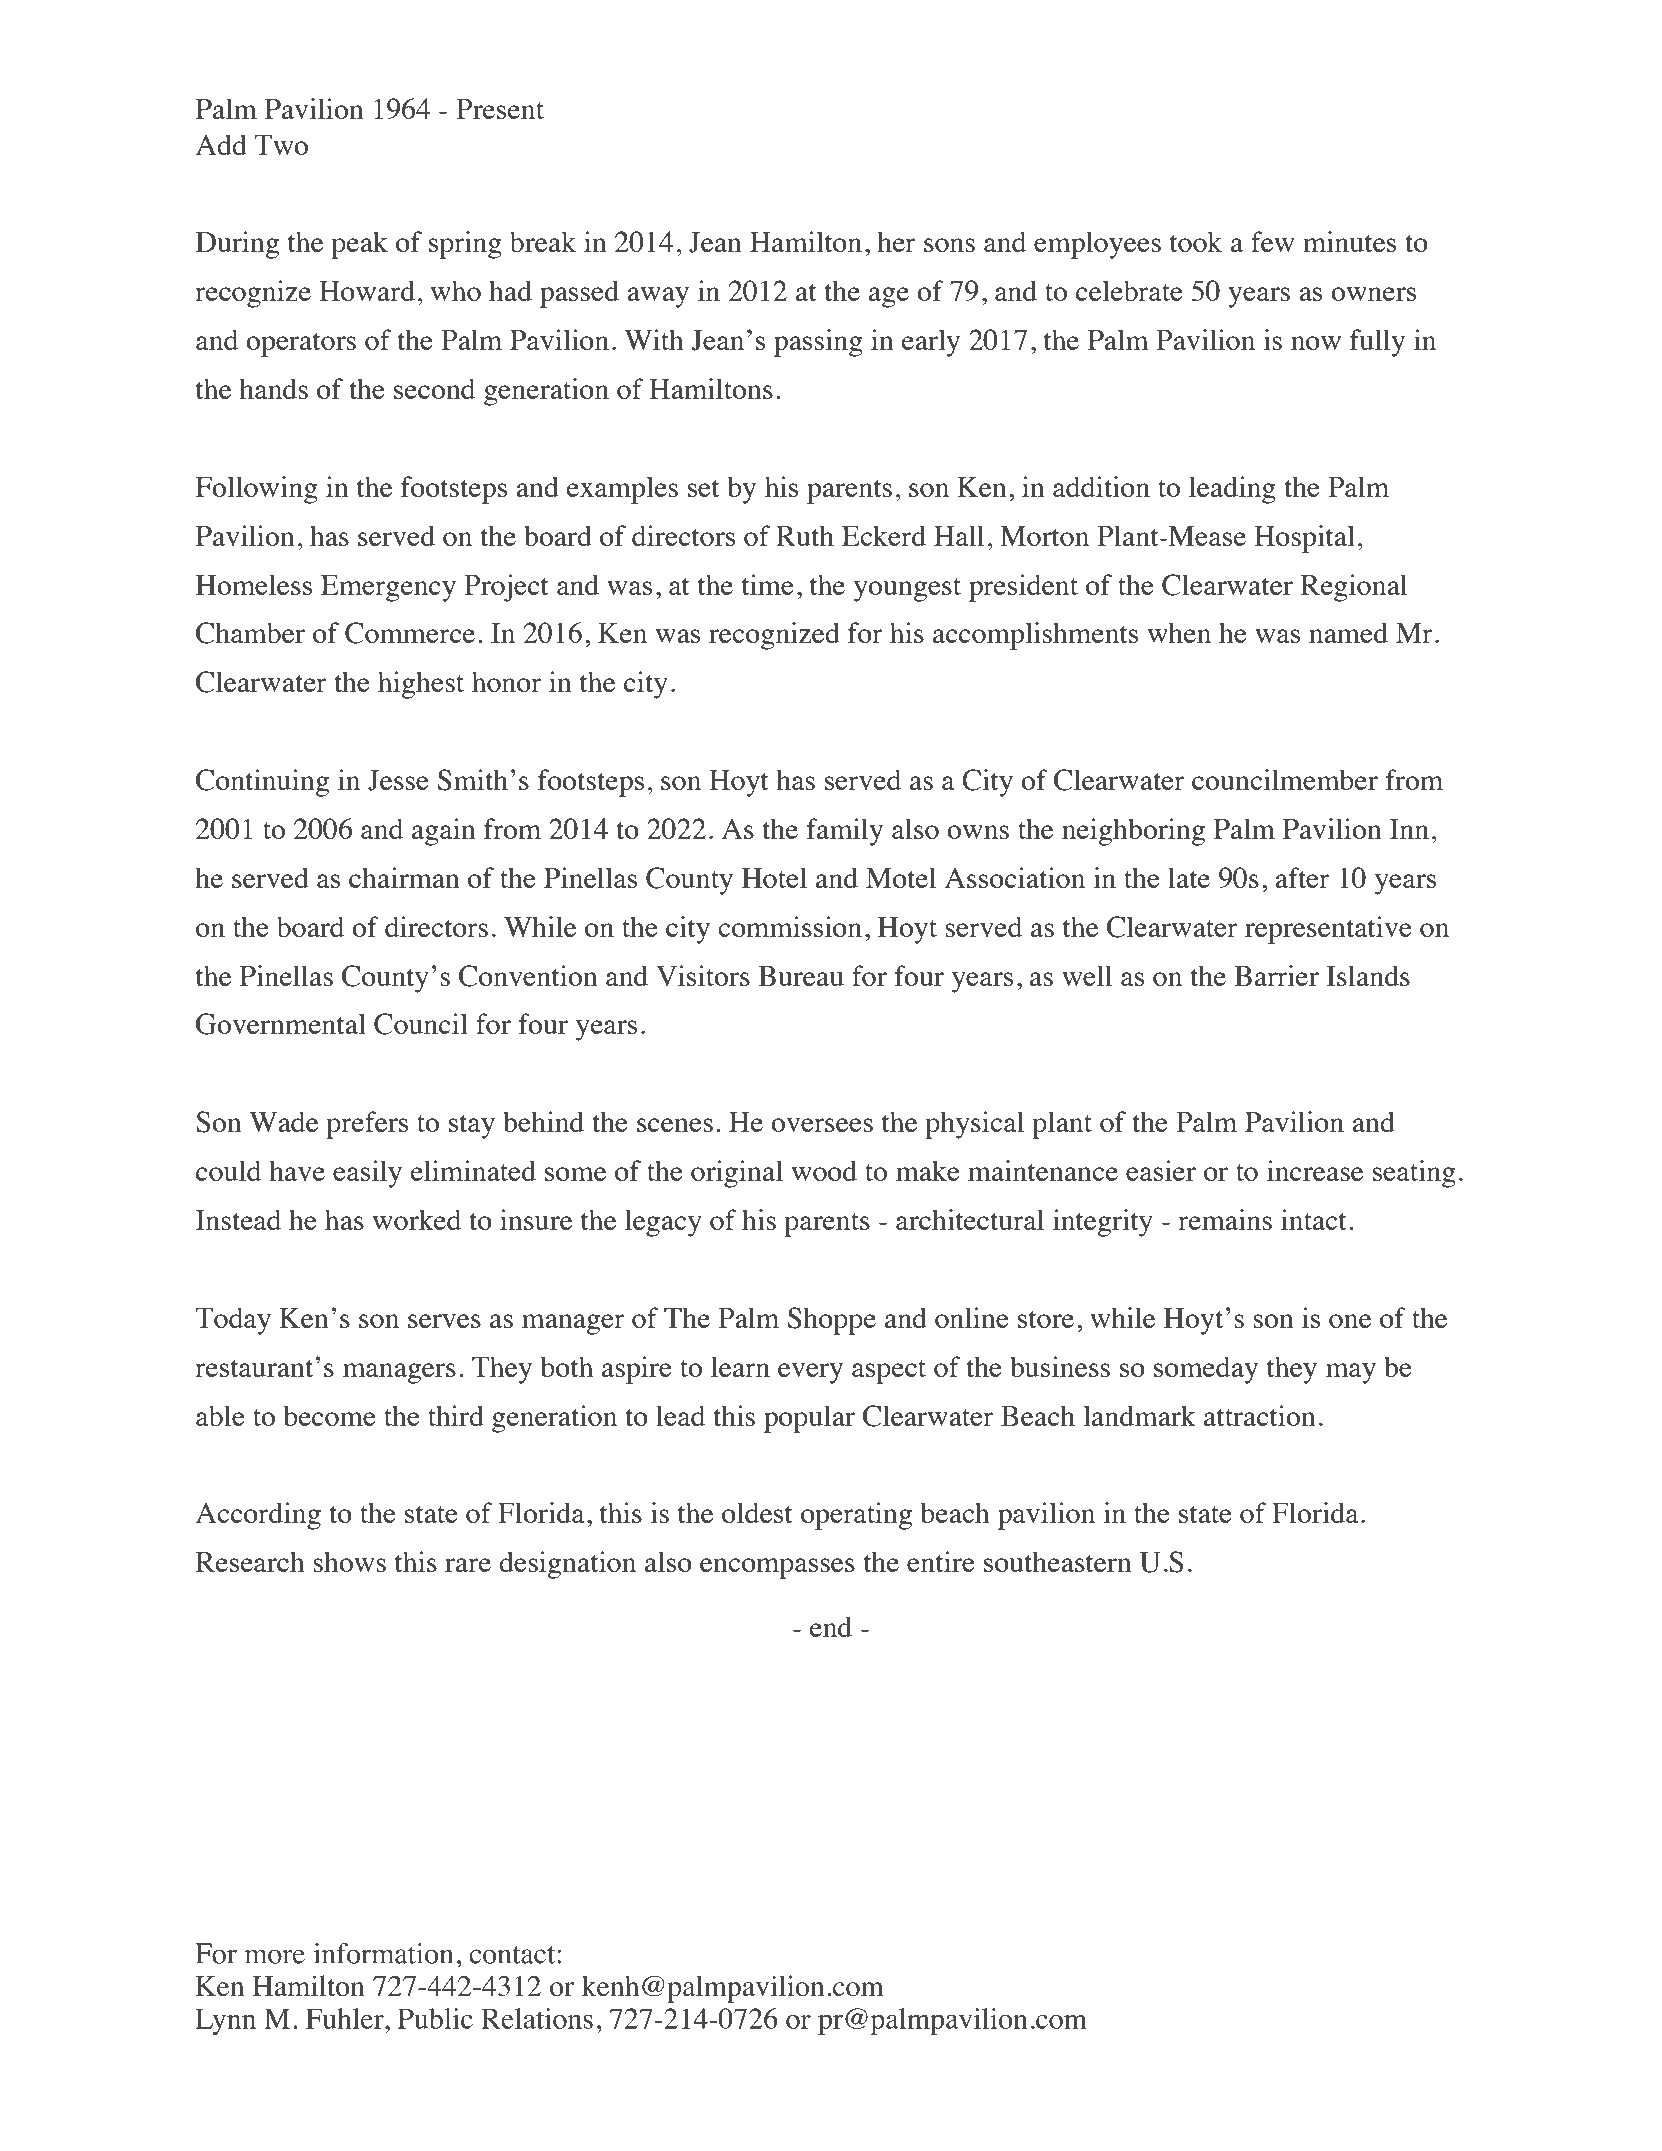 This image has width=1662, height=2151. I want to click on after, so click(1302, 877).
